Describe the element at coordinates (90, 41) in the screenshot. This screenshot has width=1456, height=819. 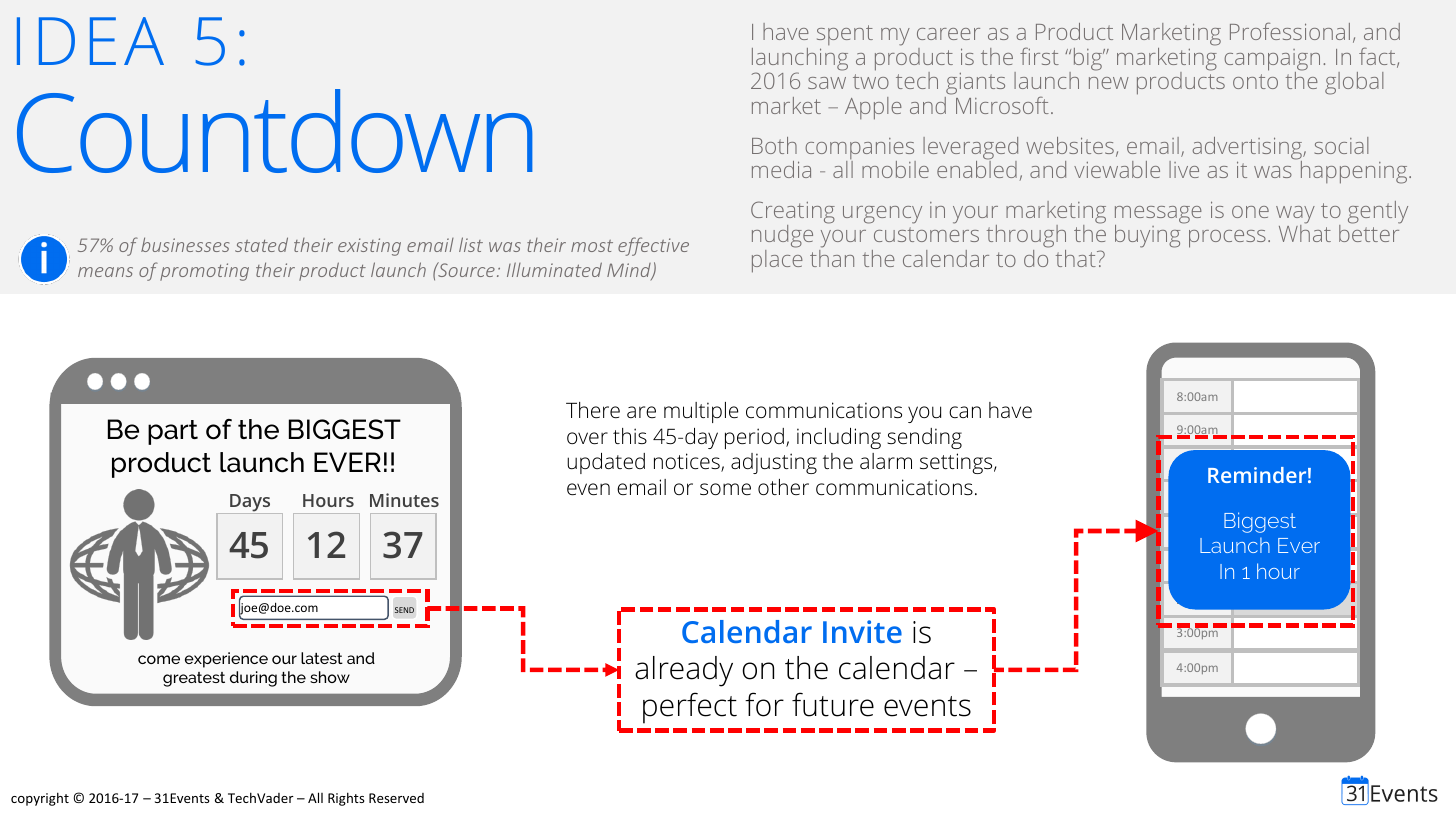
I see `IDEA` at that location.
